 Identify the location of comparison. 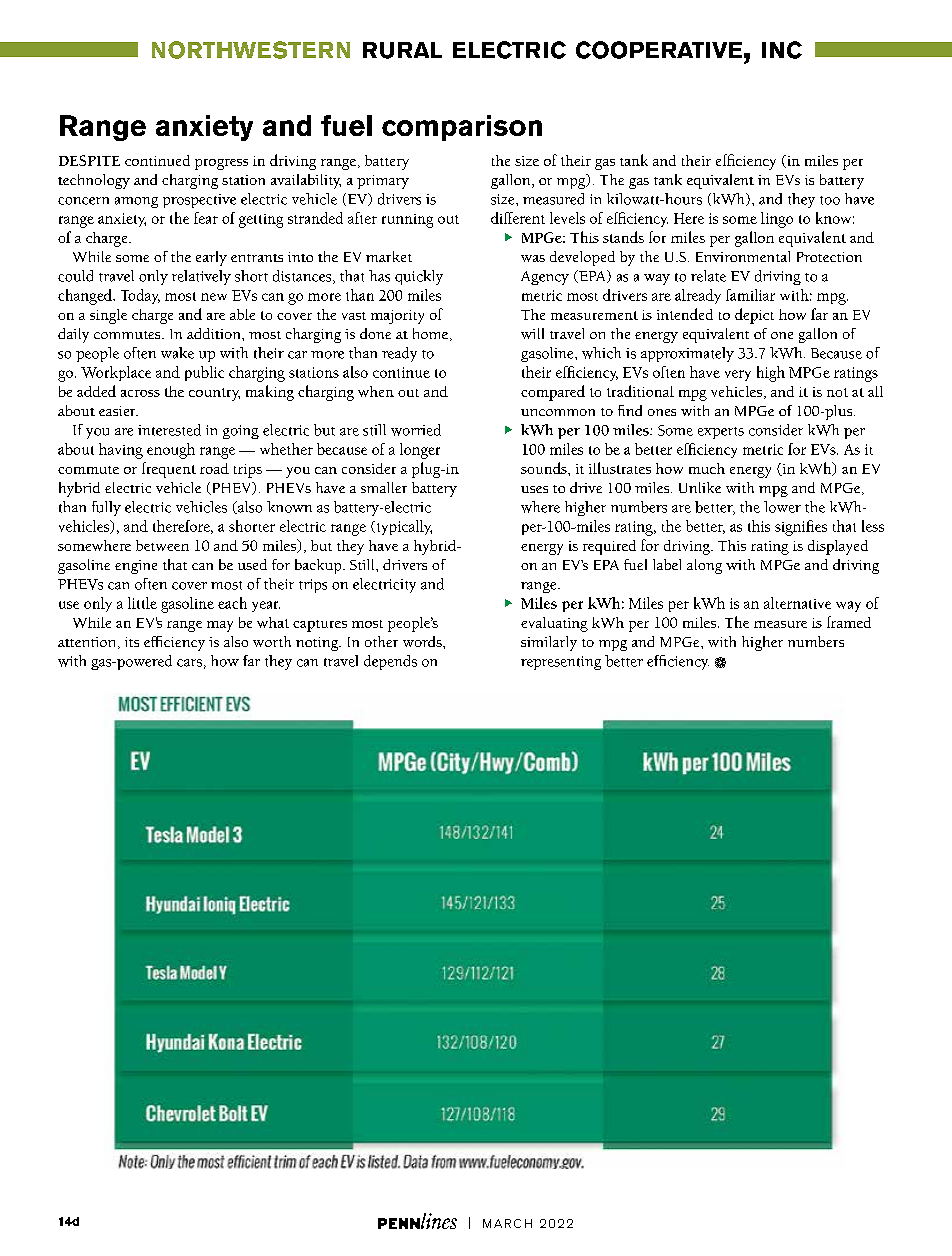
(462, 128).
